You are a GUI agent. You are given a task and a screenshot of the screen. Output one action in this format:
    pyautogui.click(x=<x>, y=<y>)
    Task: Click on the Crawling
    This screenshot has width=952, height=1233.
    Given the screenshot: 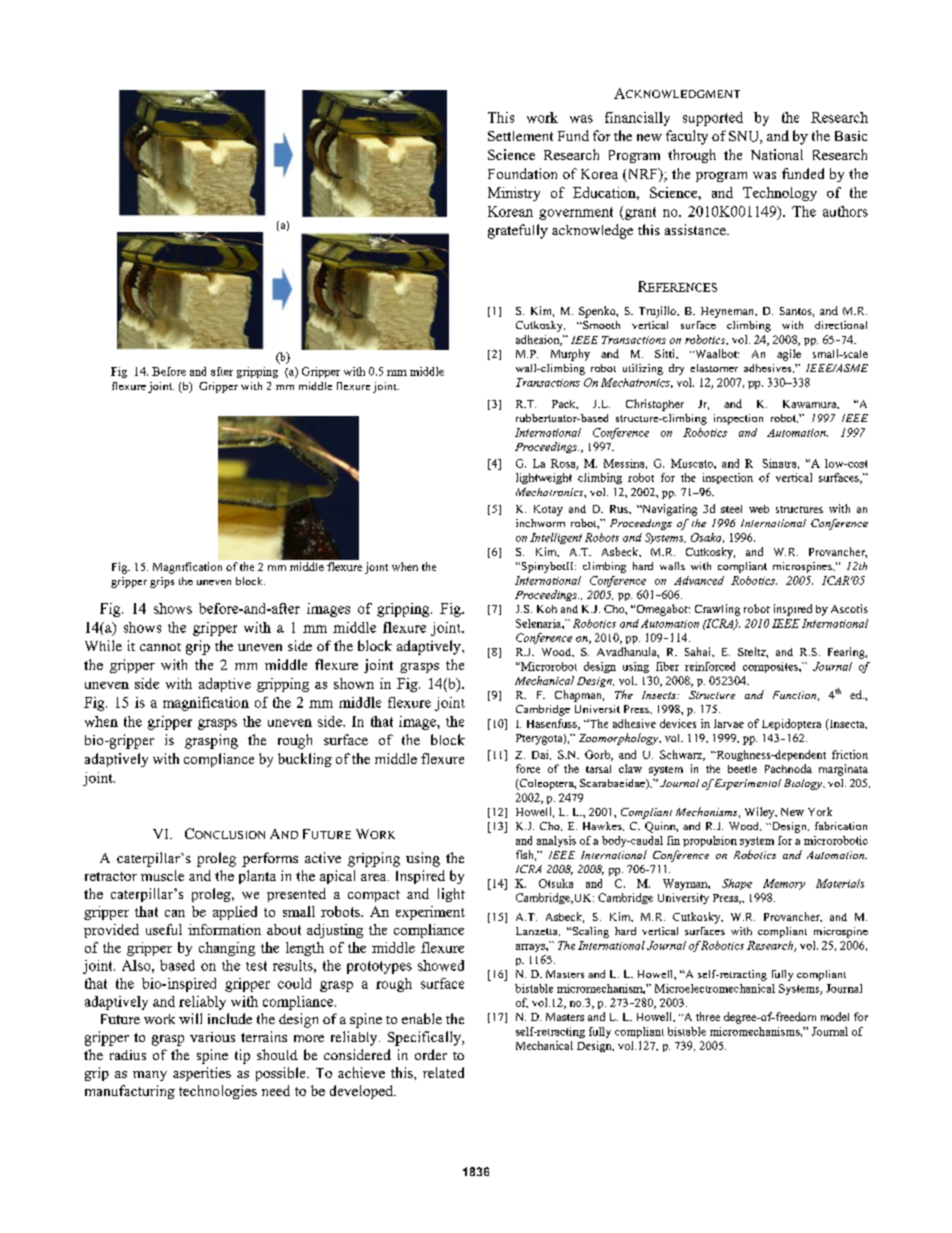 What is the action you would take?
    pyautogui.click(x=717, y=610)
